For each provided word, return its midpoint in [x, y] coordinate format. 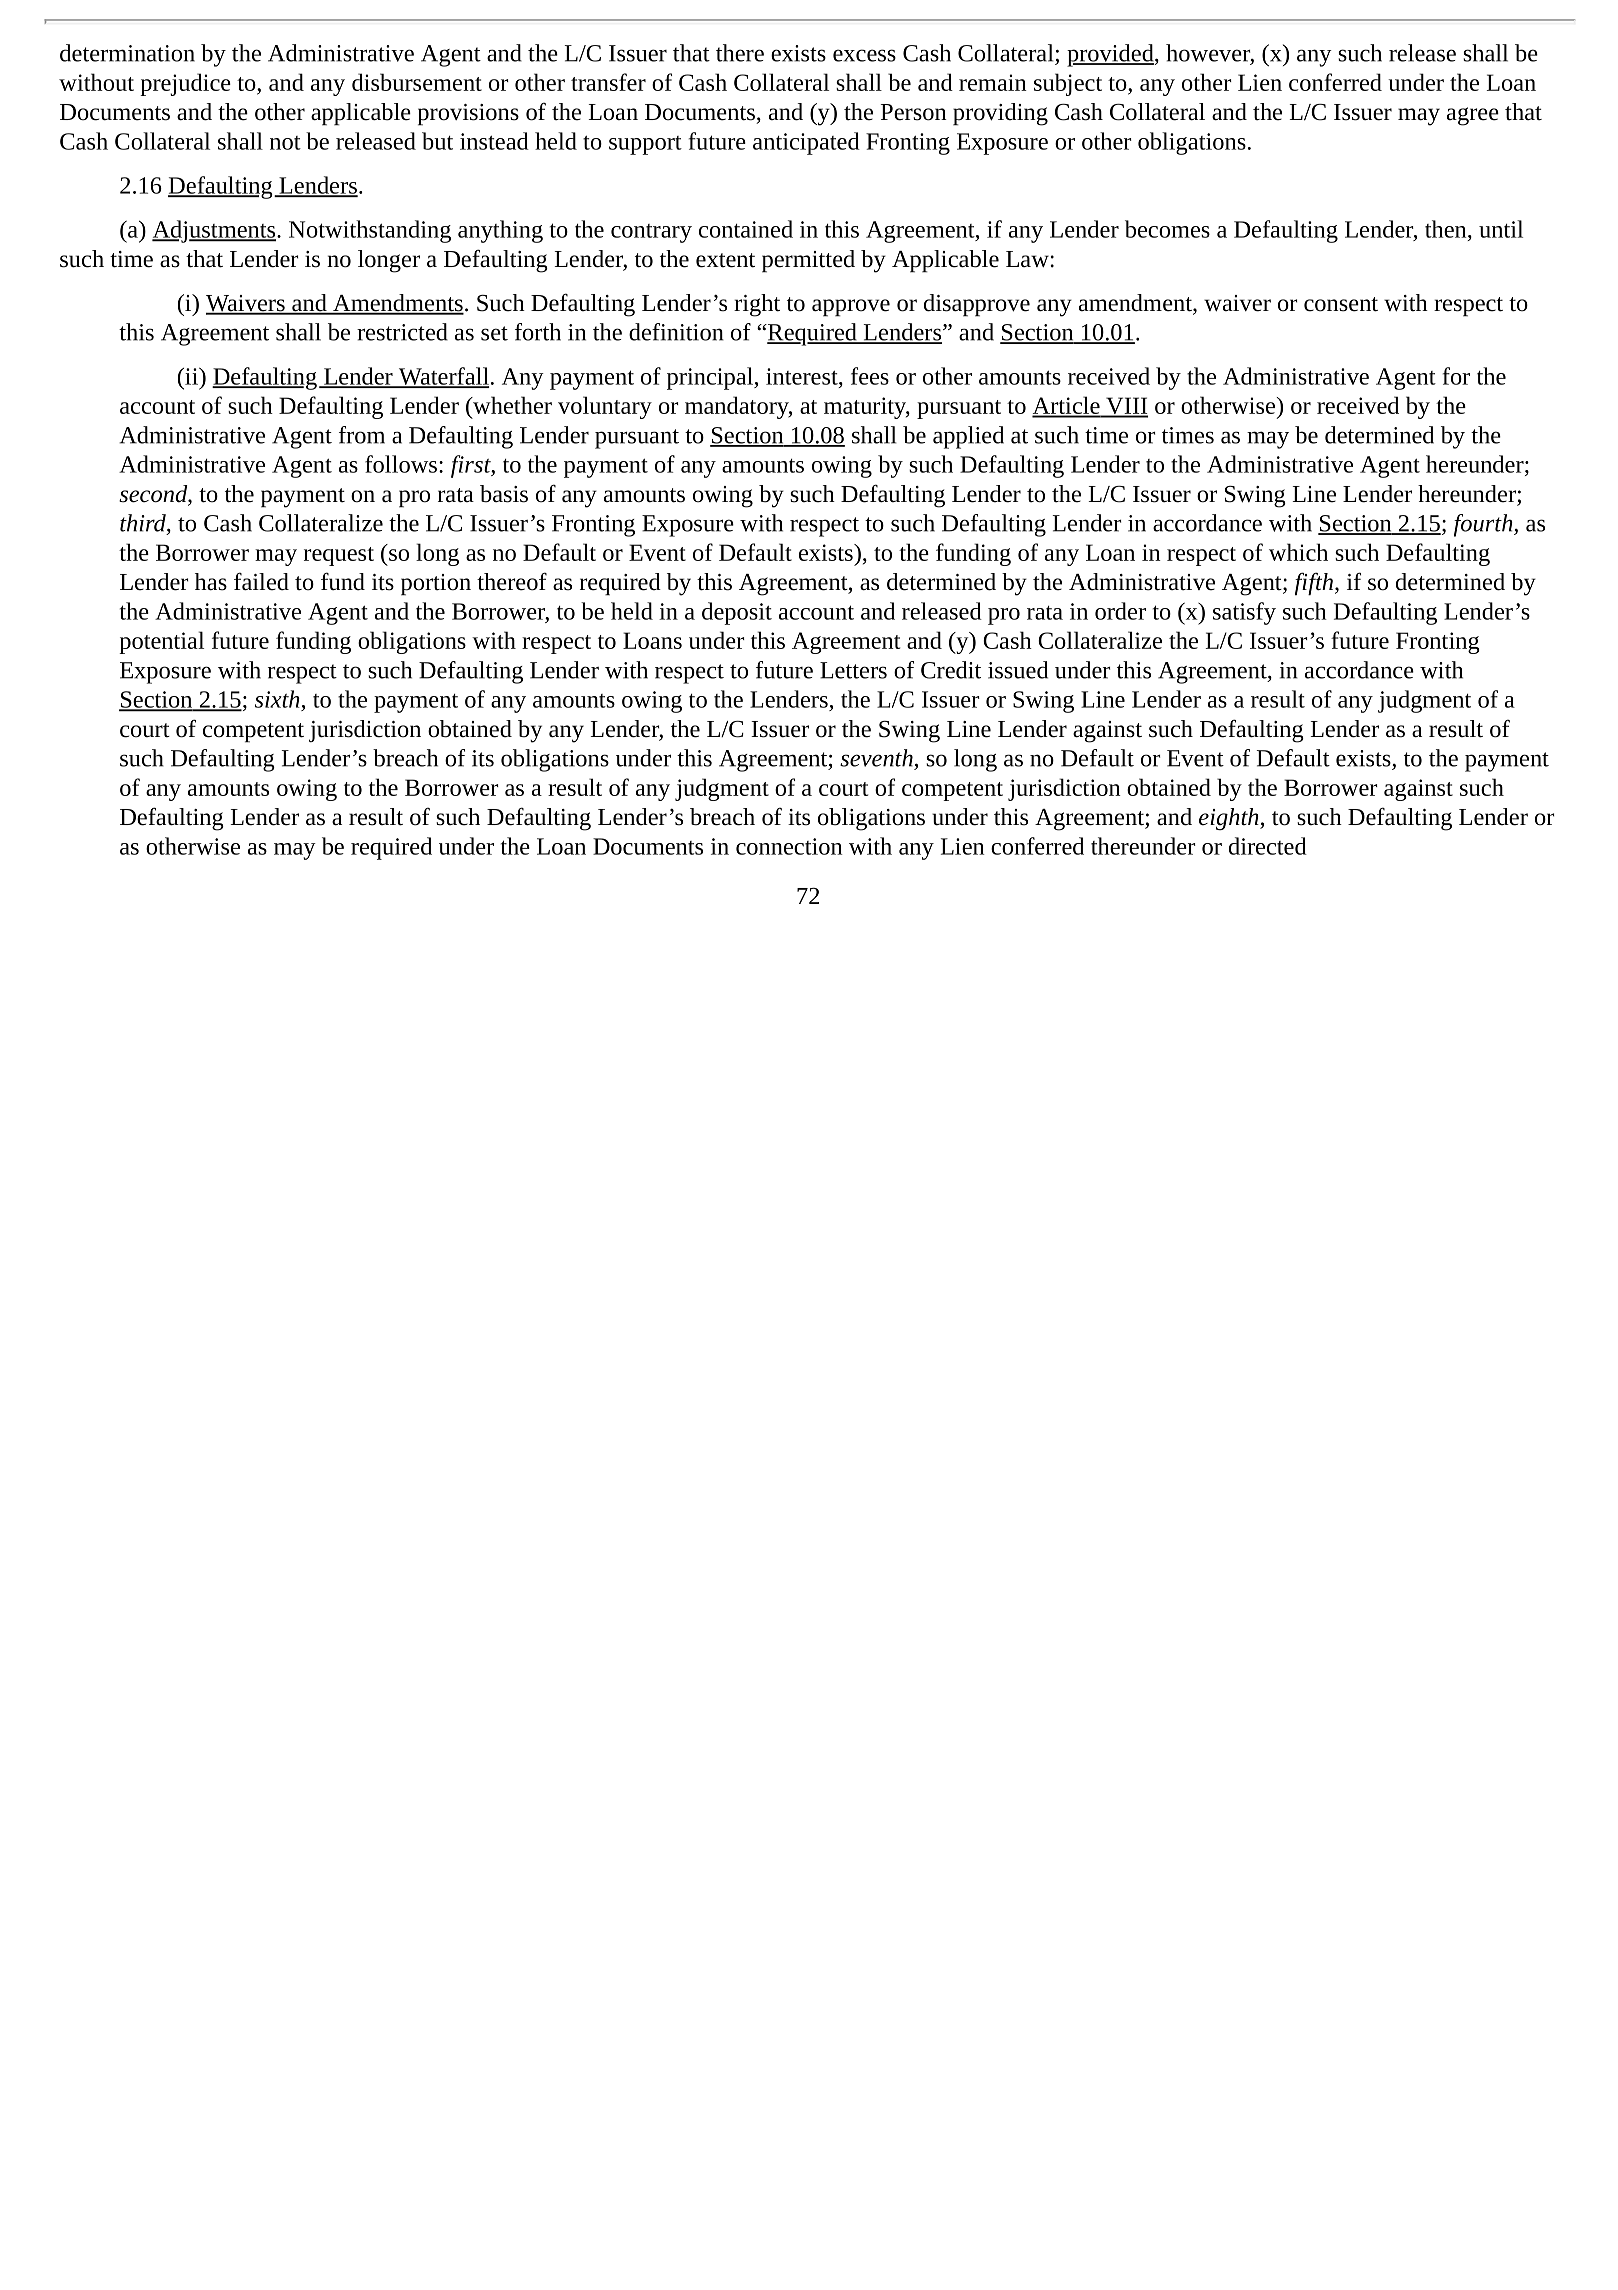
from [362, 435]
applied [968, 437]
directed [1268, 846]
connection [789, 846]
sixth [277, 699]
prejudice [185, 84]
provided [1111, 55]
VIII [1126, 407]
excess [864, 55]
